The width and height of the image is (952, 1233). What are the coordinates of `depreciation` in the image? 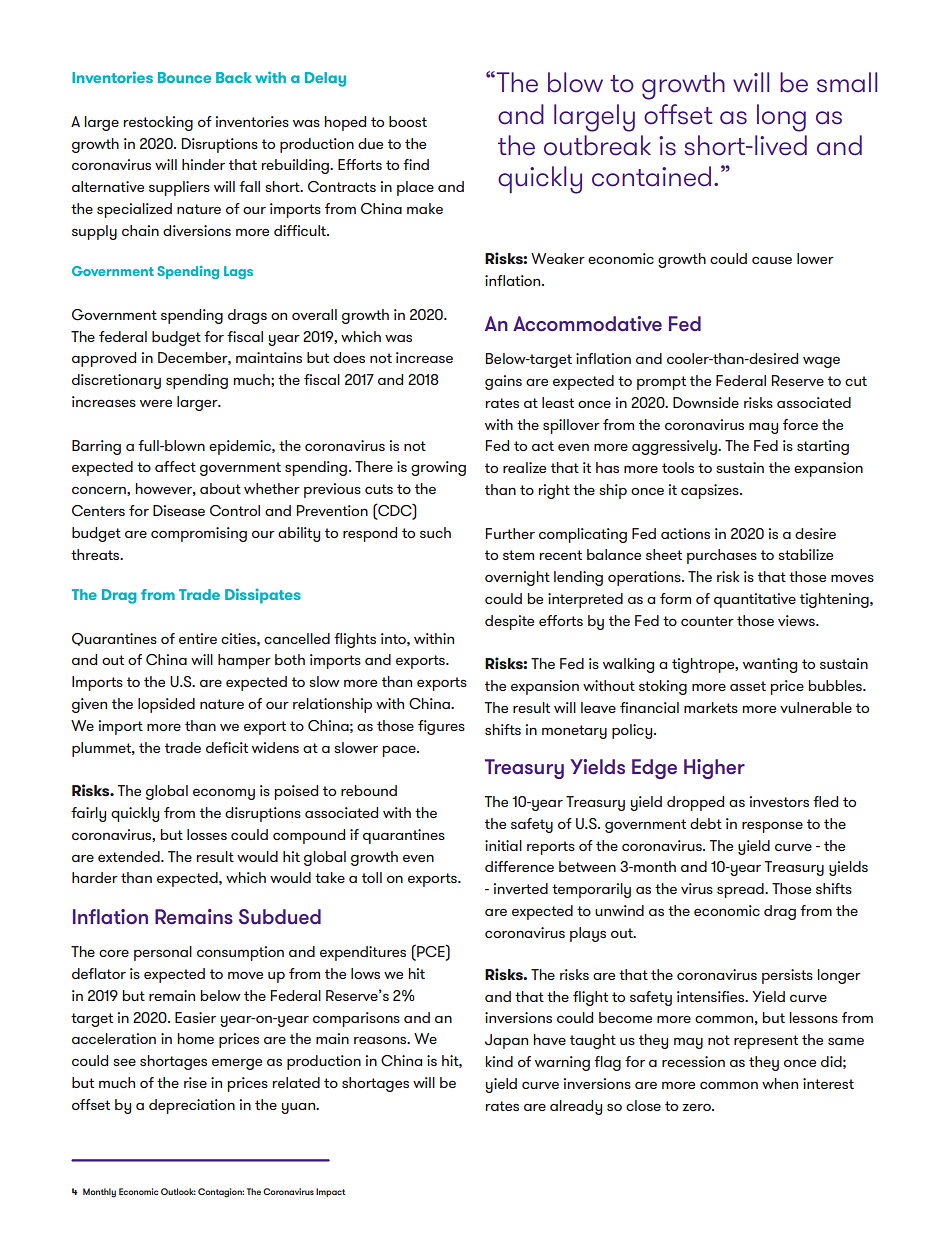 It's located at (192, 1106).
